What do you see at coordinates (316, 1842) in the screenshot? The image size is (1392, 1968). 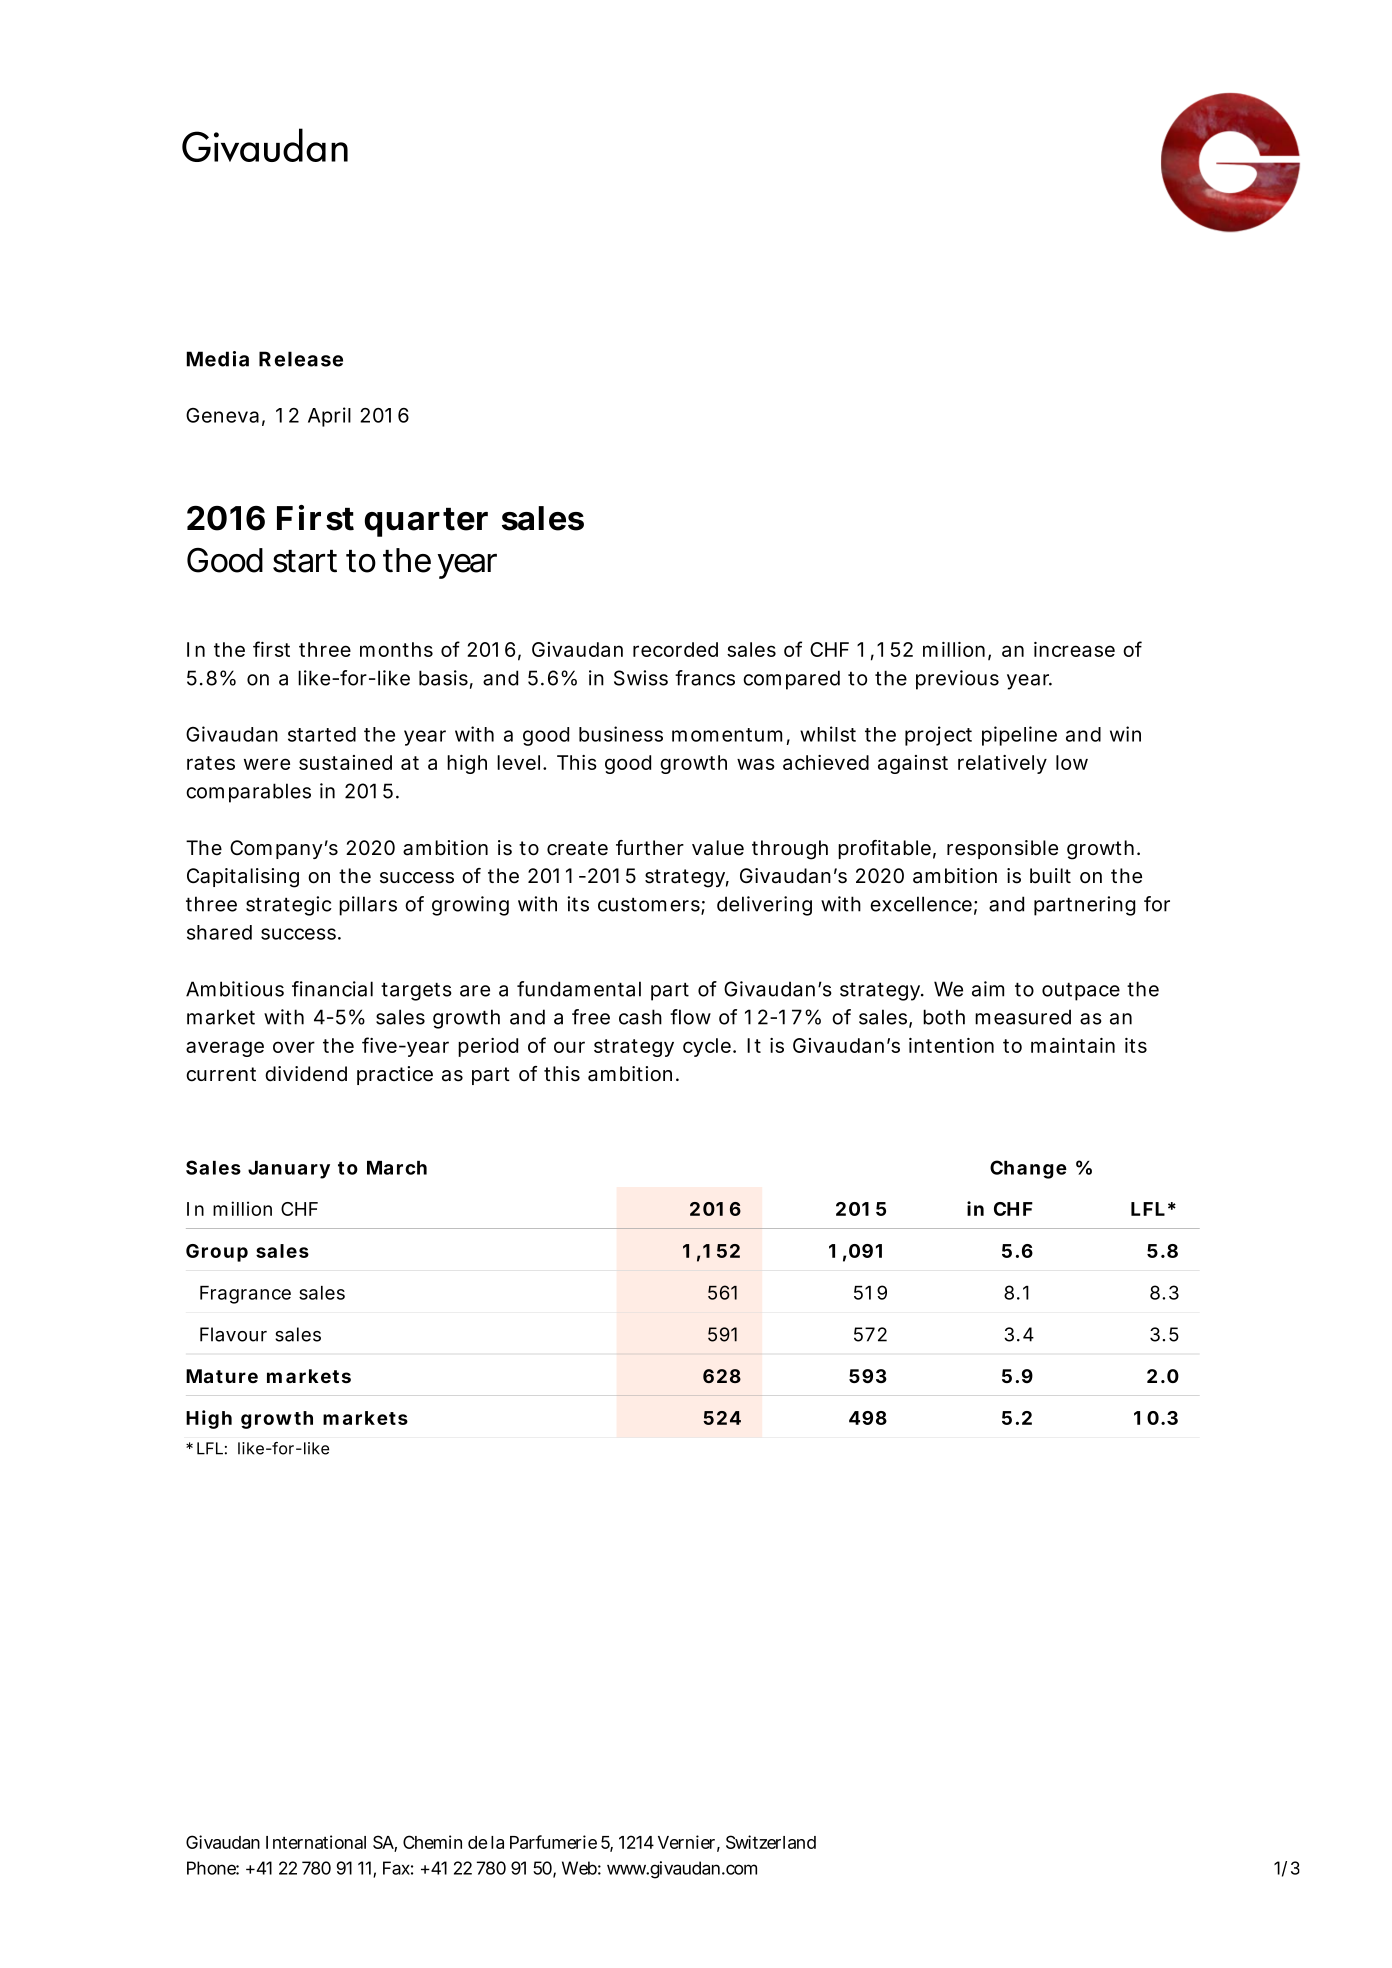 I see `International` at bounding box center [316, 1842].
